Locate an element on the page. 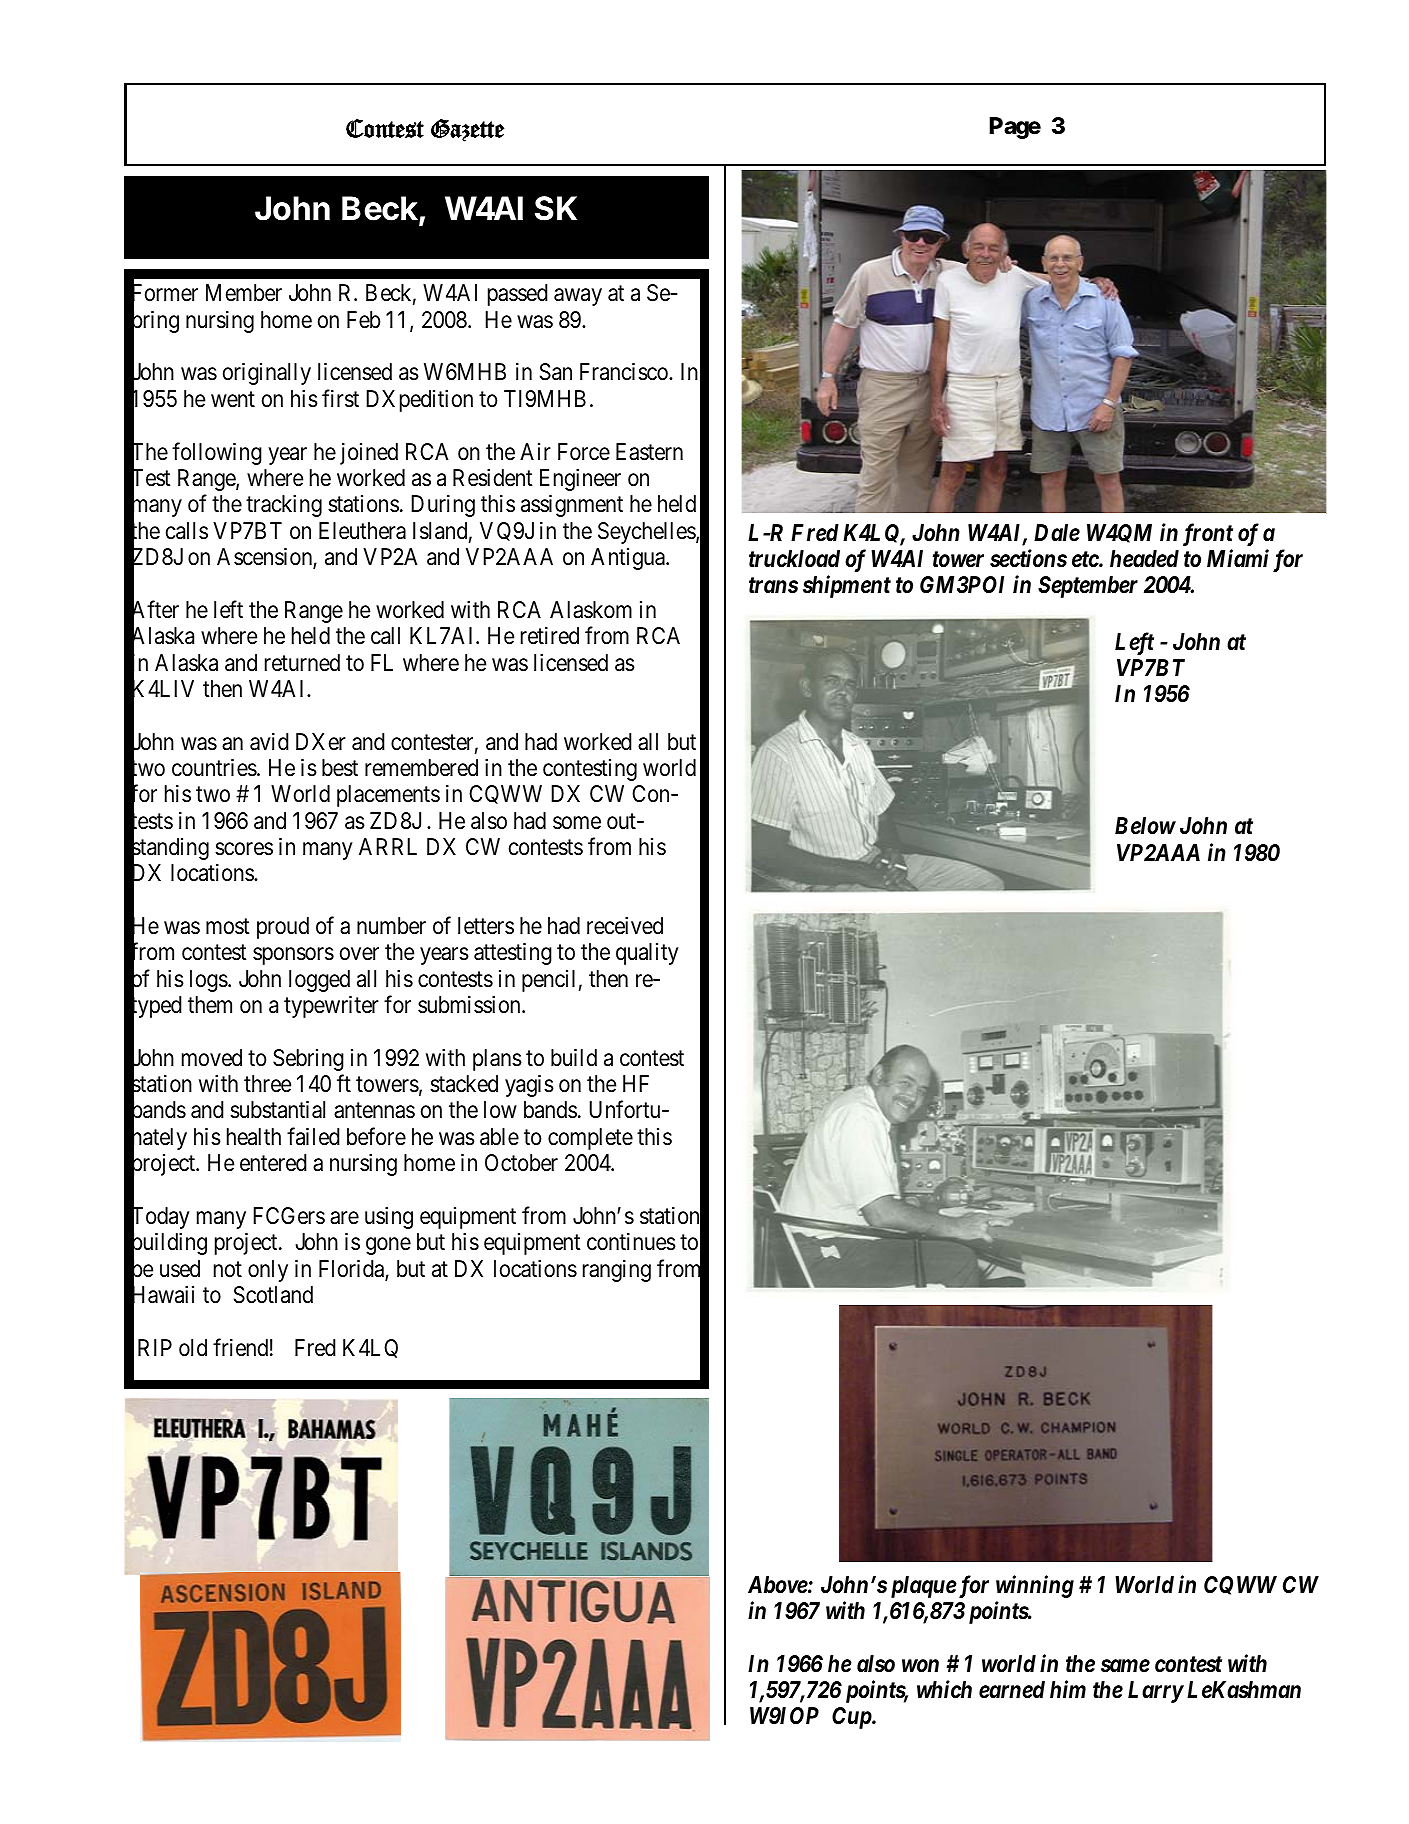 This document has width=1409, height=1824. winning is located at coordinates (1035, 1586).
